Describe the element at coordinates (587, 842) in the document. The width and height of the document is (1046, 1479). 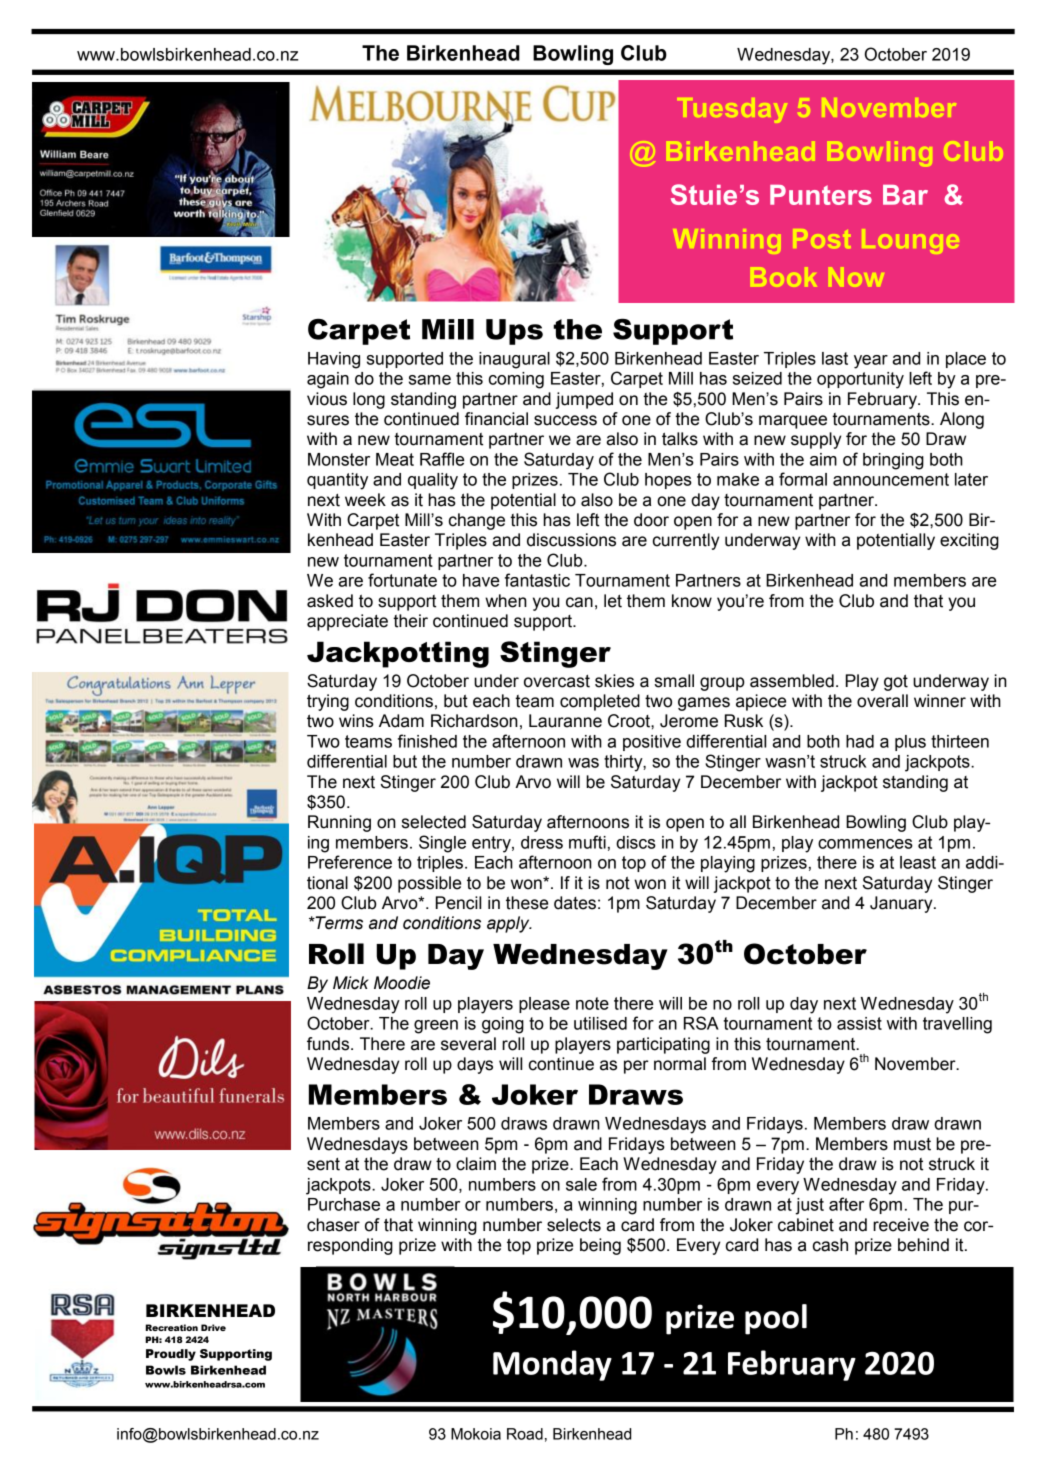
I see `mufti` at that location.
